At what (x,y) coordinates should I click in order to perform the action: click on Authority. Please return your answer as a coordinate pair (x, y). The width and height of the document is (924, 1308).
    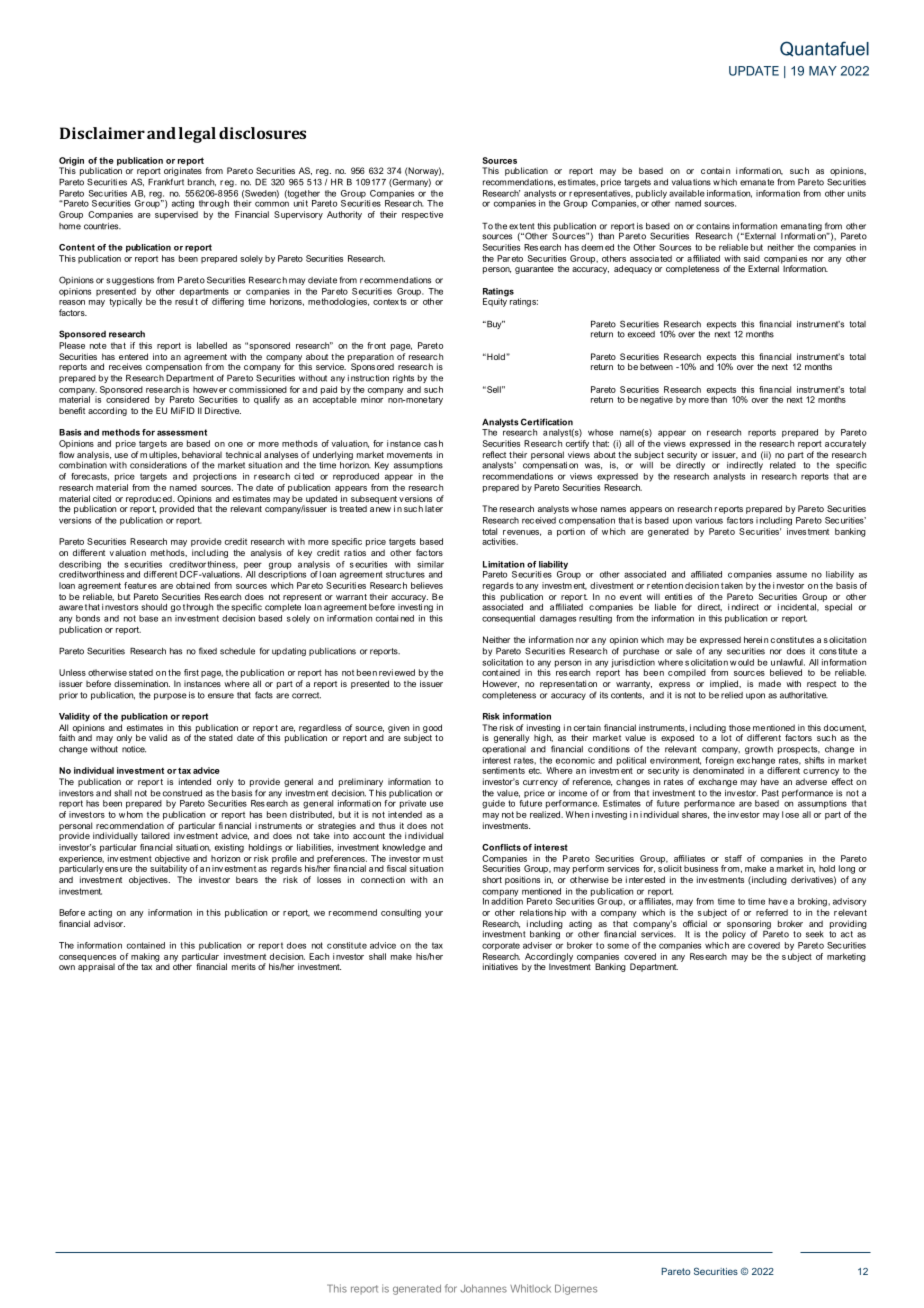
    Looking at the image, I should click on (344, 215).
